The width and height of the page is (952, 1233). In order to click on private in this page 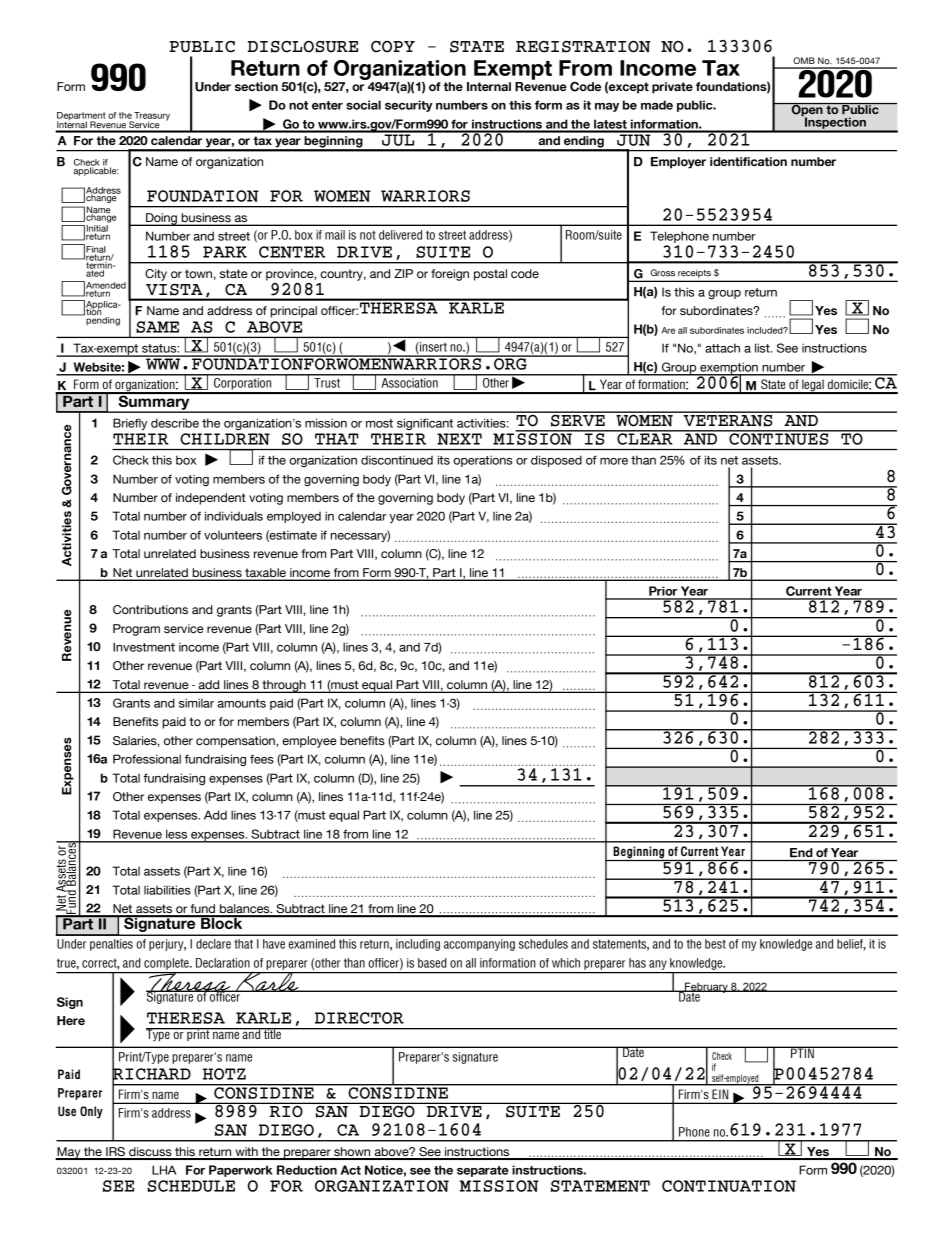, I will do `click(672, 88)`.
